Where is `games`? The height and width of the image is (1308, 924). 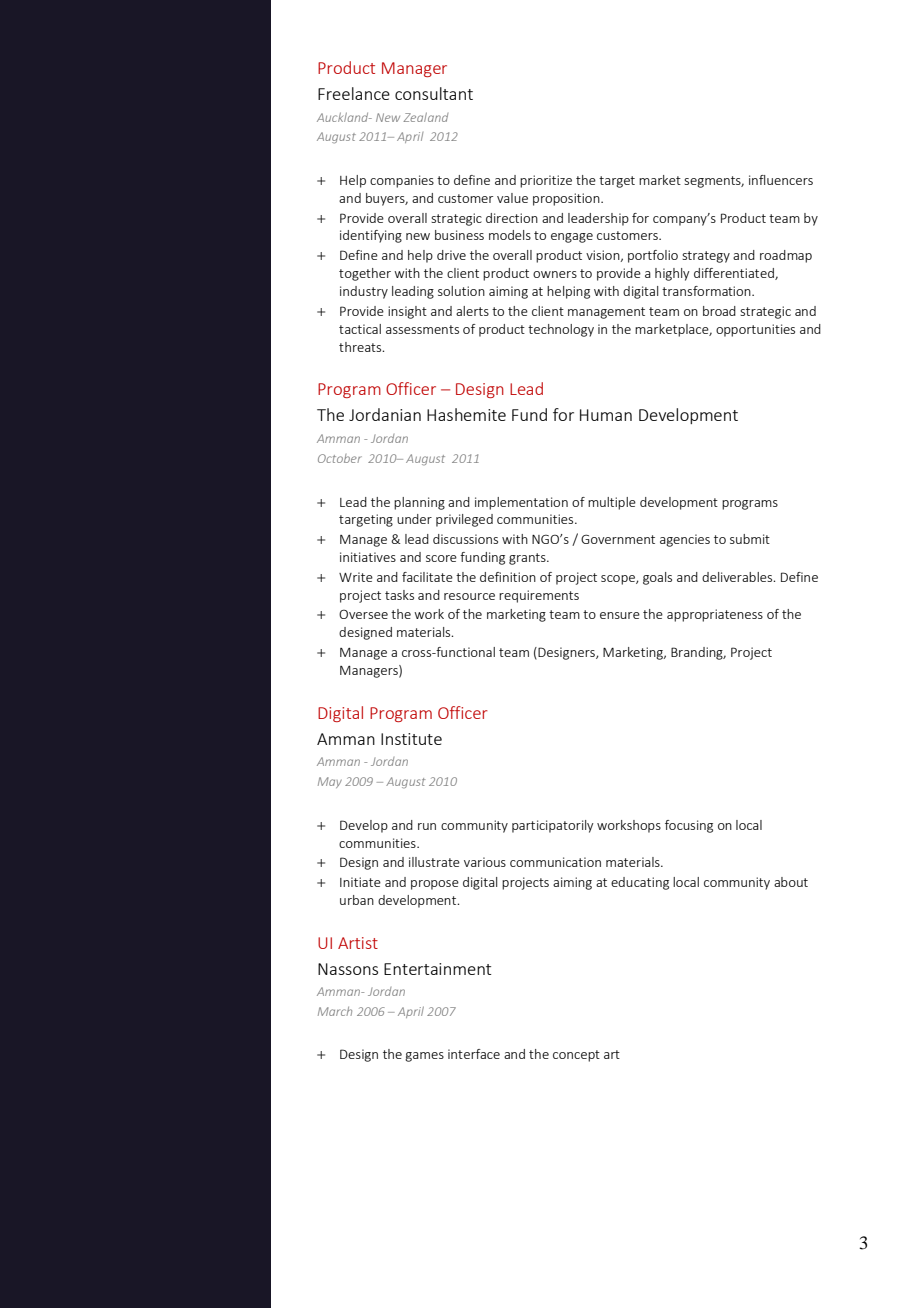 games is located at coordinates (424, 1057).
